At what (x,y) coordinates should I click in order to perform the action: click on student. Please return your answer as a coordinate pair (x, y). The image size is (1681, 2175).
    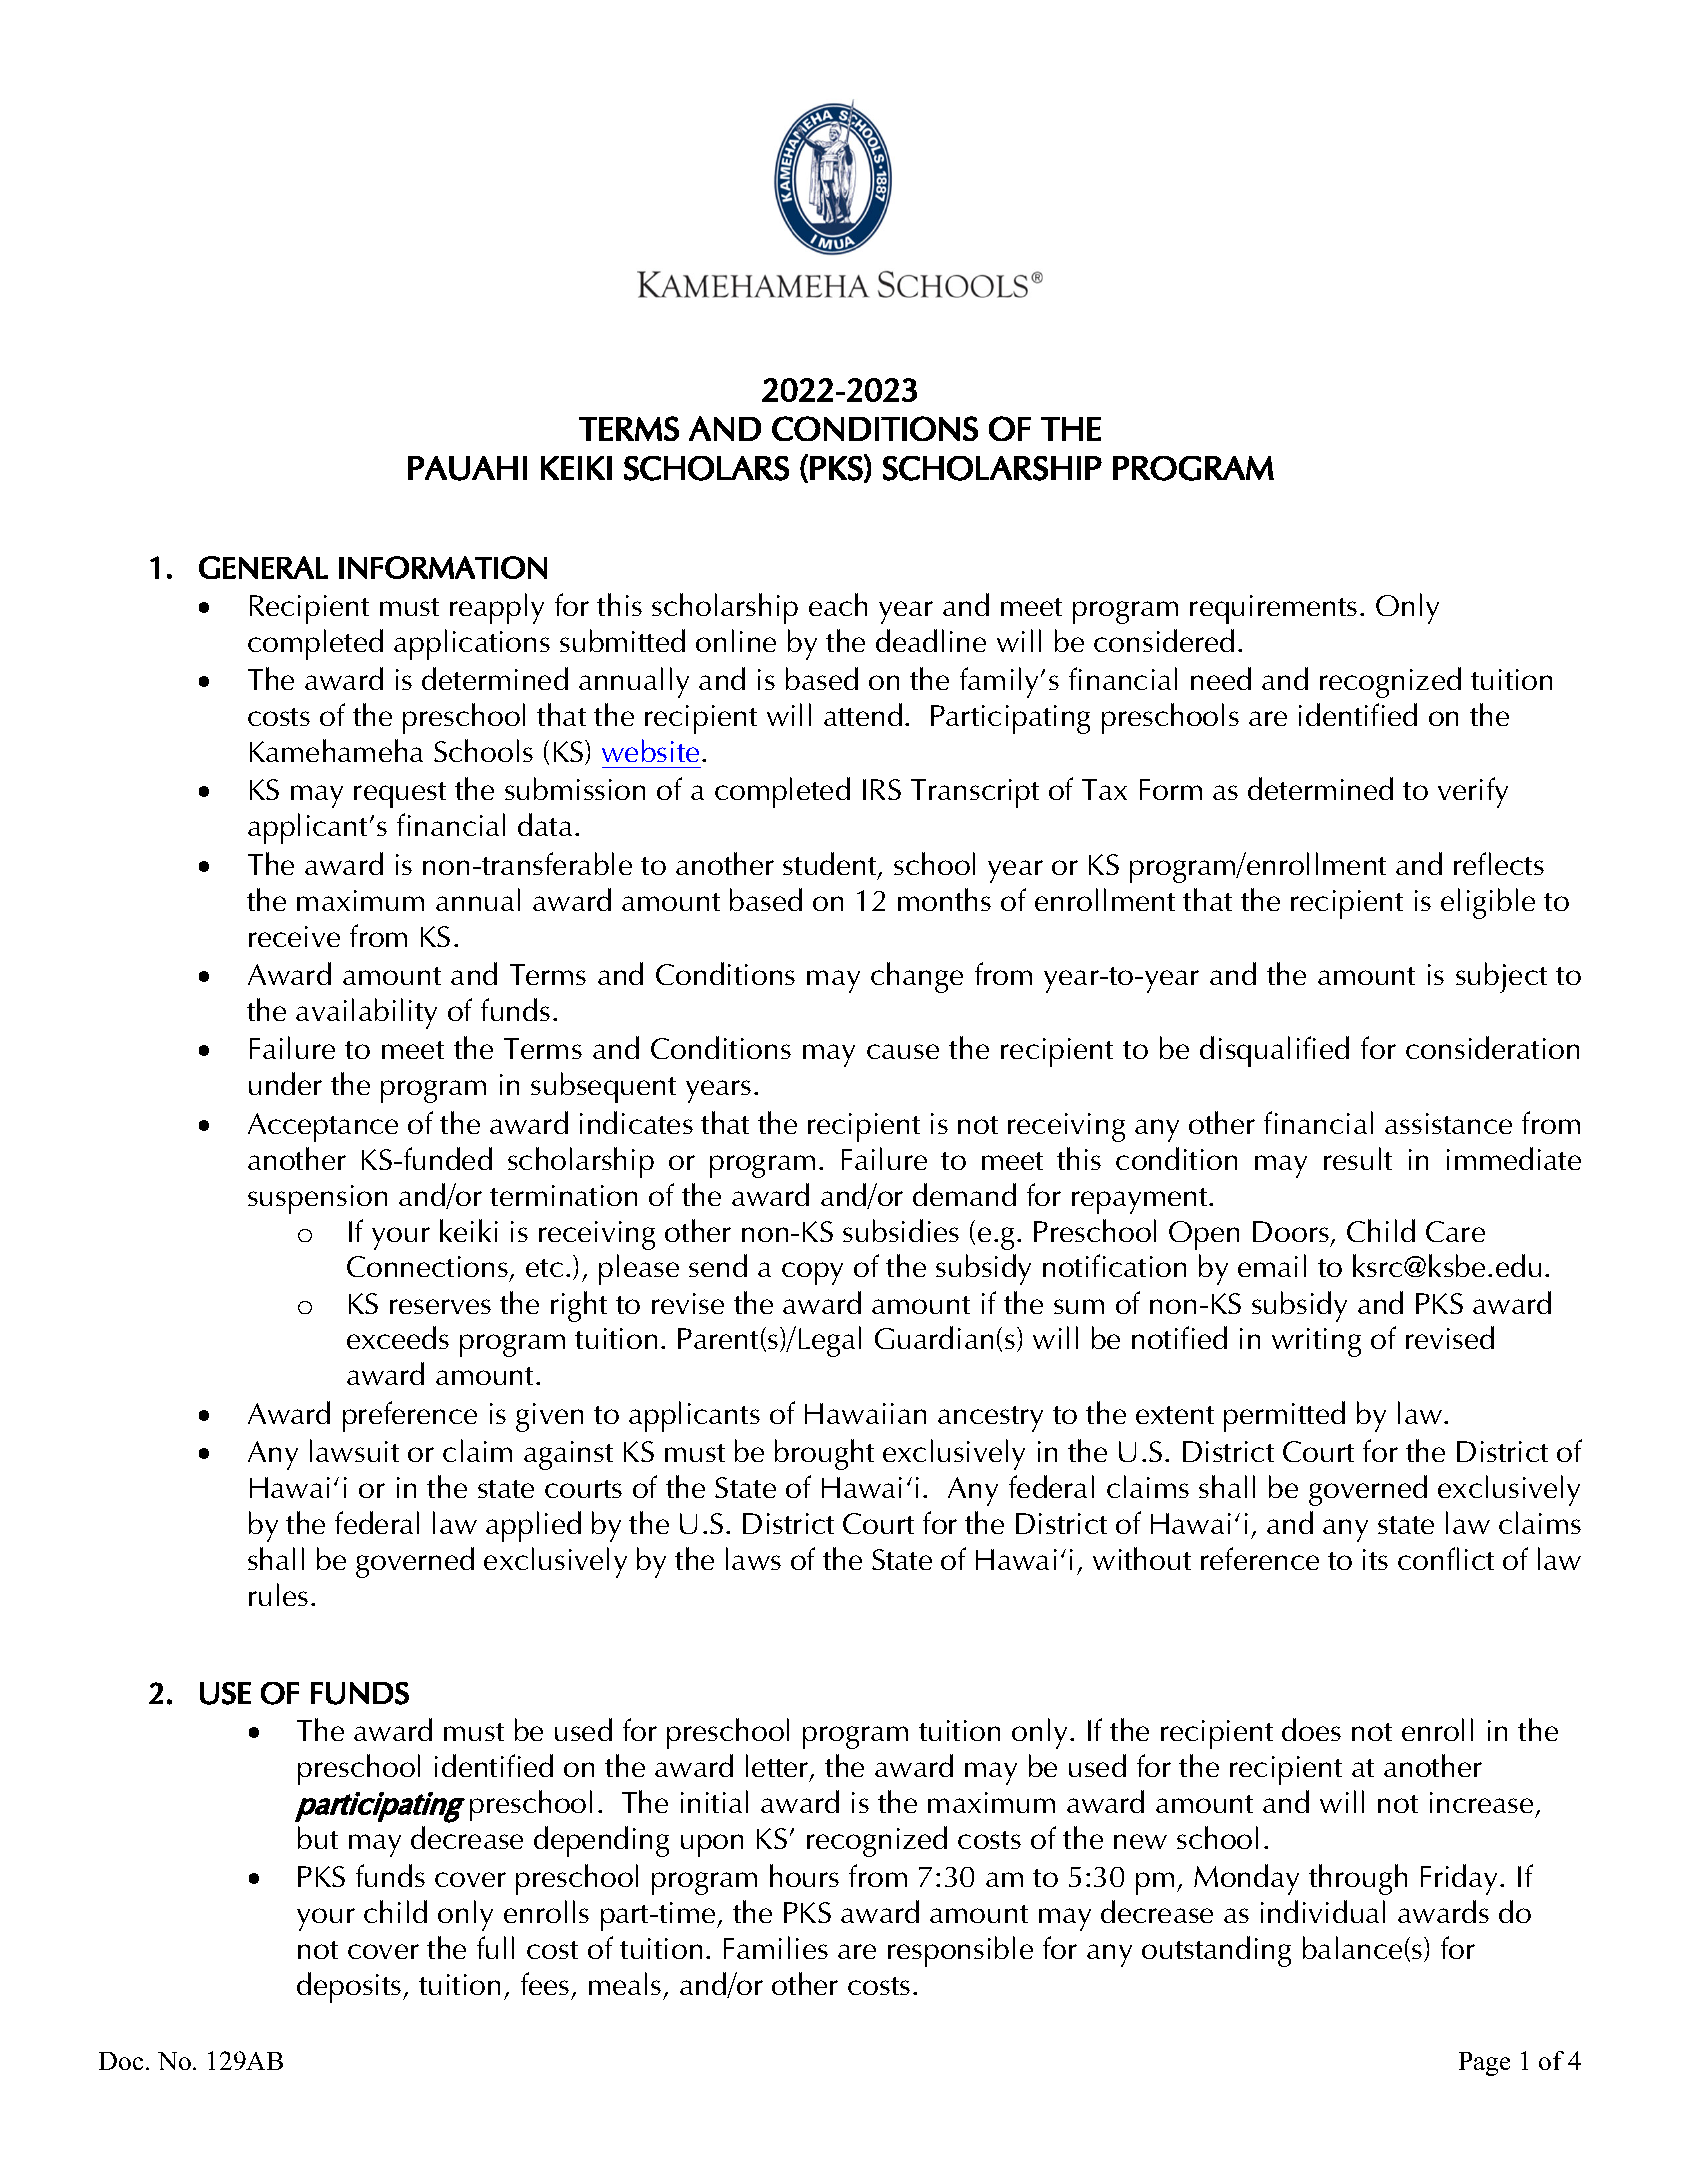
    Looking at the image, I should click on (831, 865).
